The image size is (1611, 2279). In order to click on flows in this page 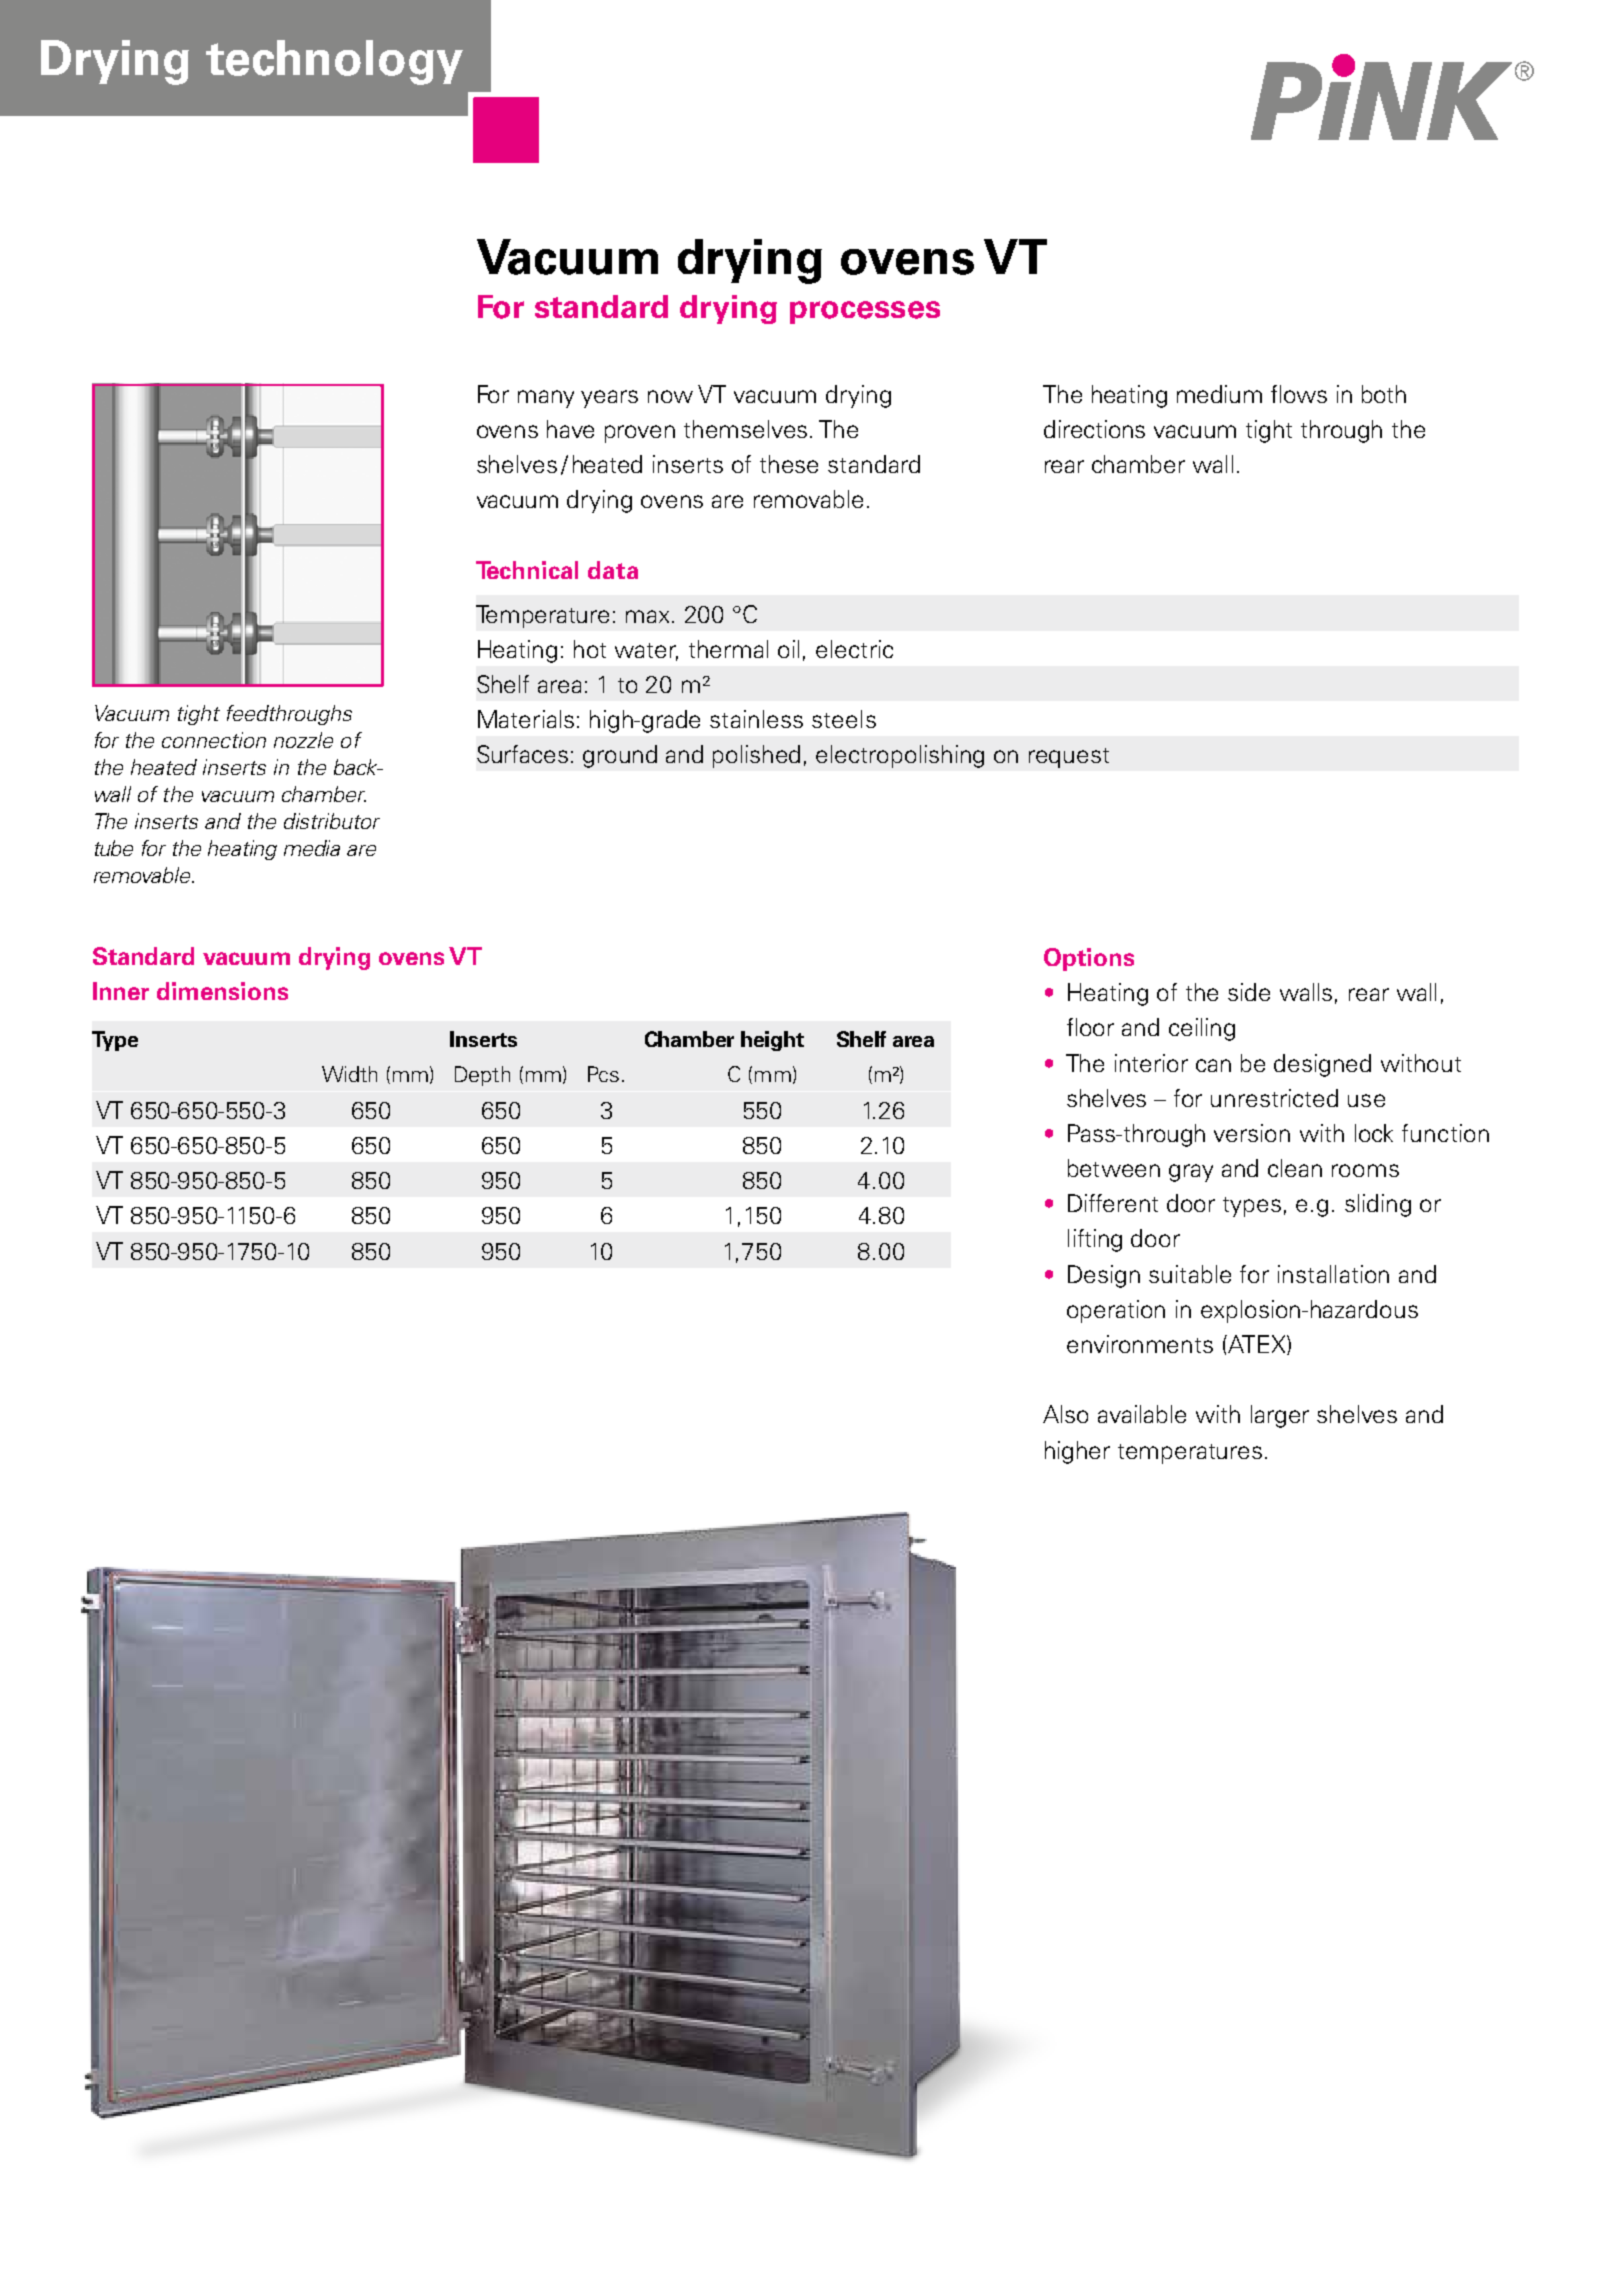, I will do `click(1299, 394)`.
